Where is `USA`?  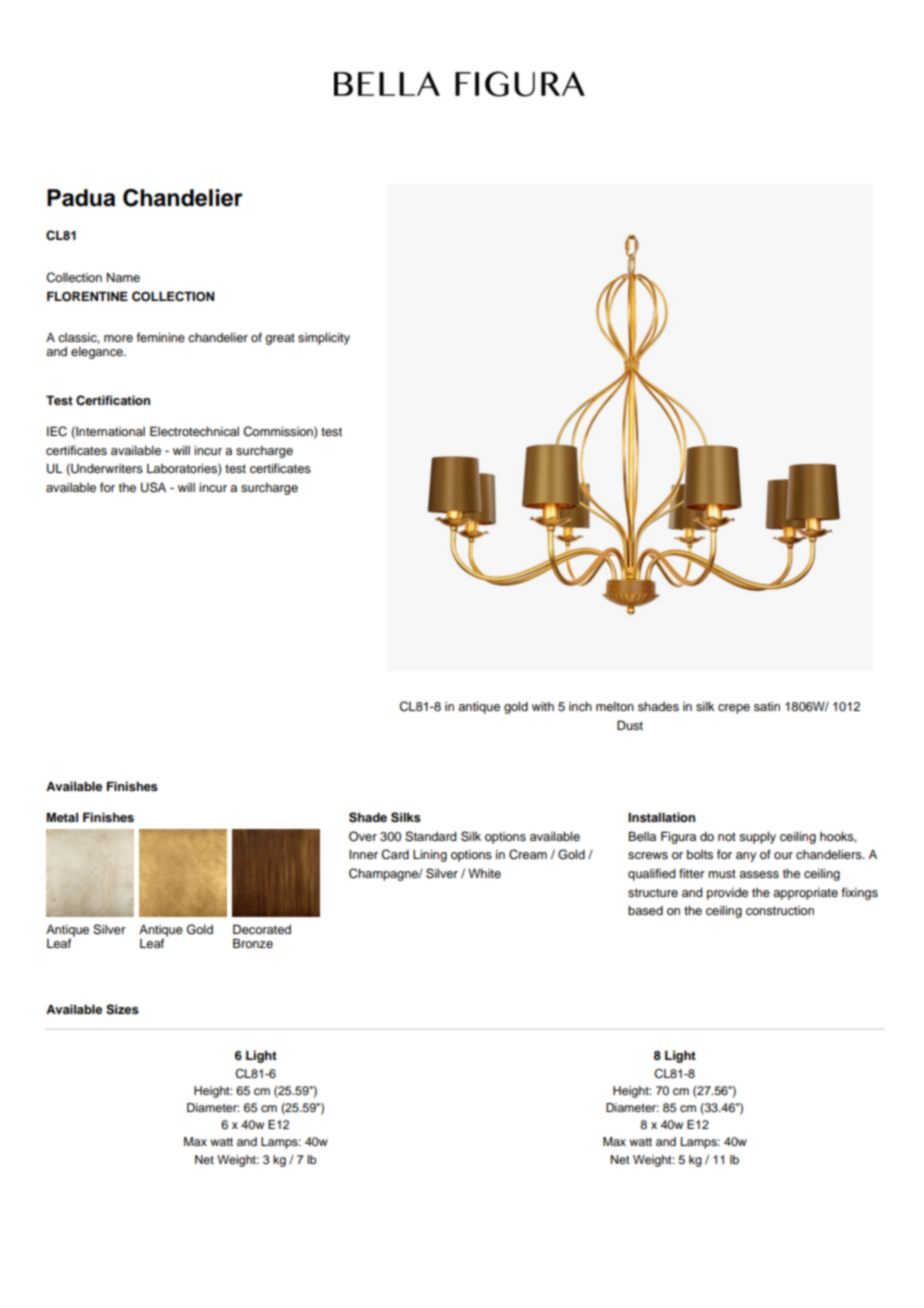 USA is located at coordinates (153, 487).
